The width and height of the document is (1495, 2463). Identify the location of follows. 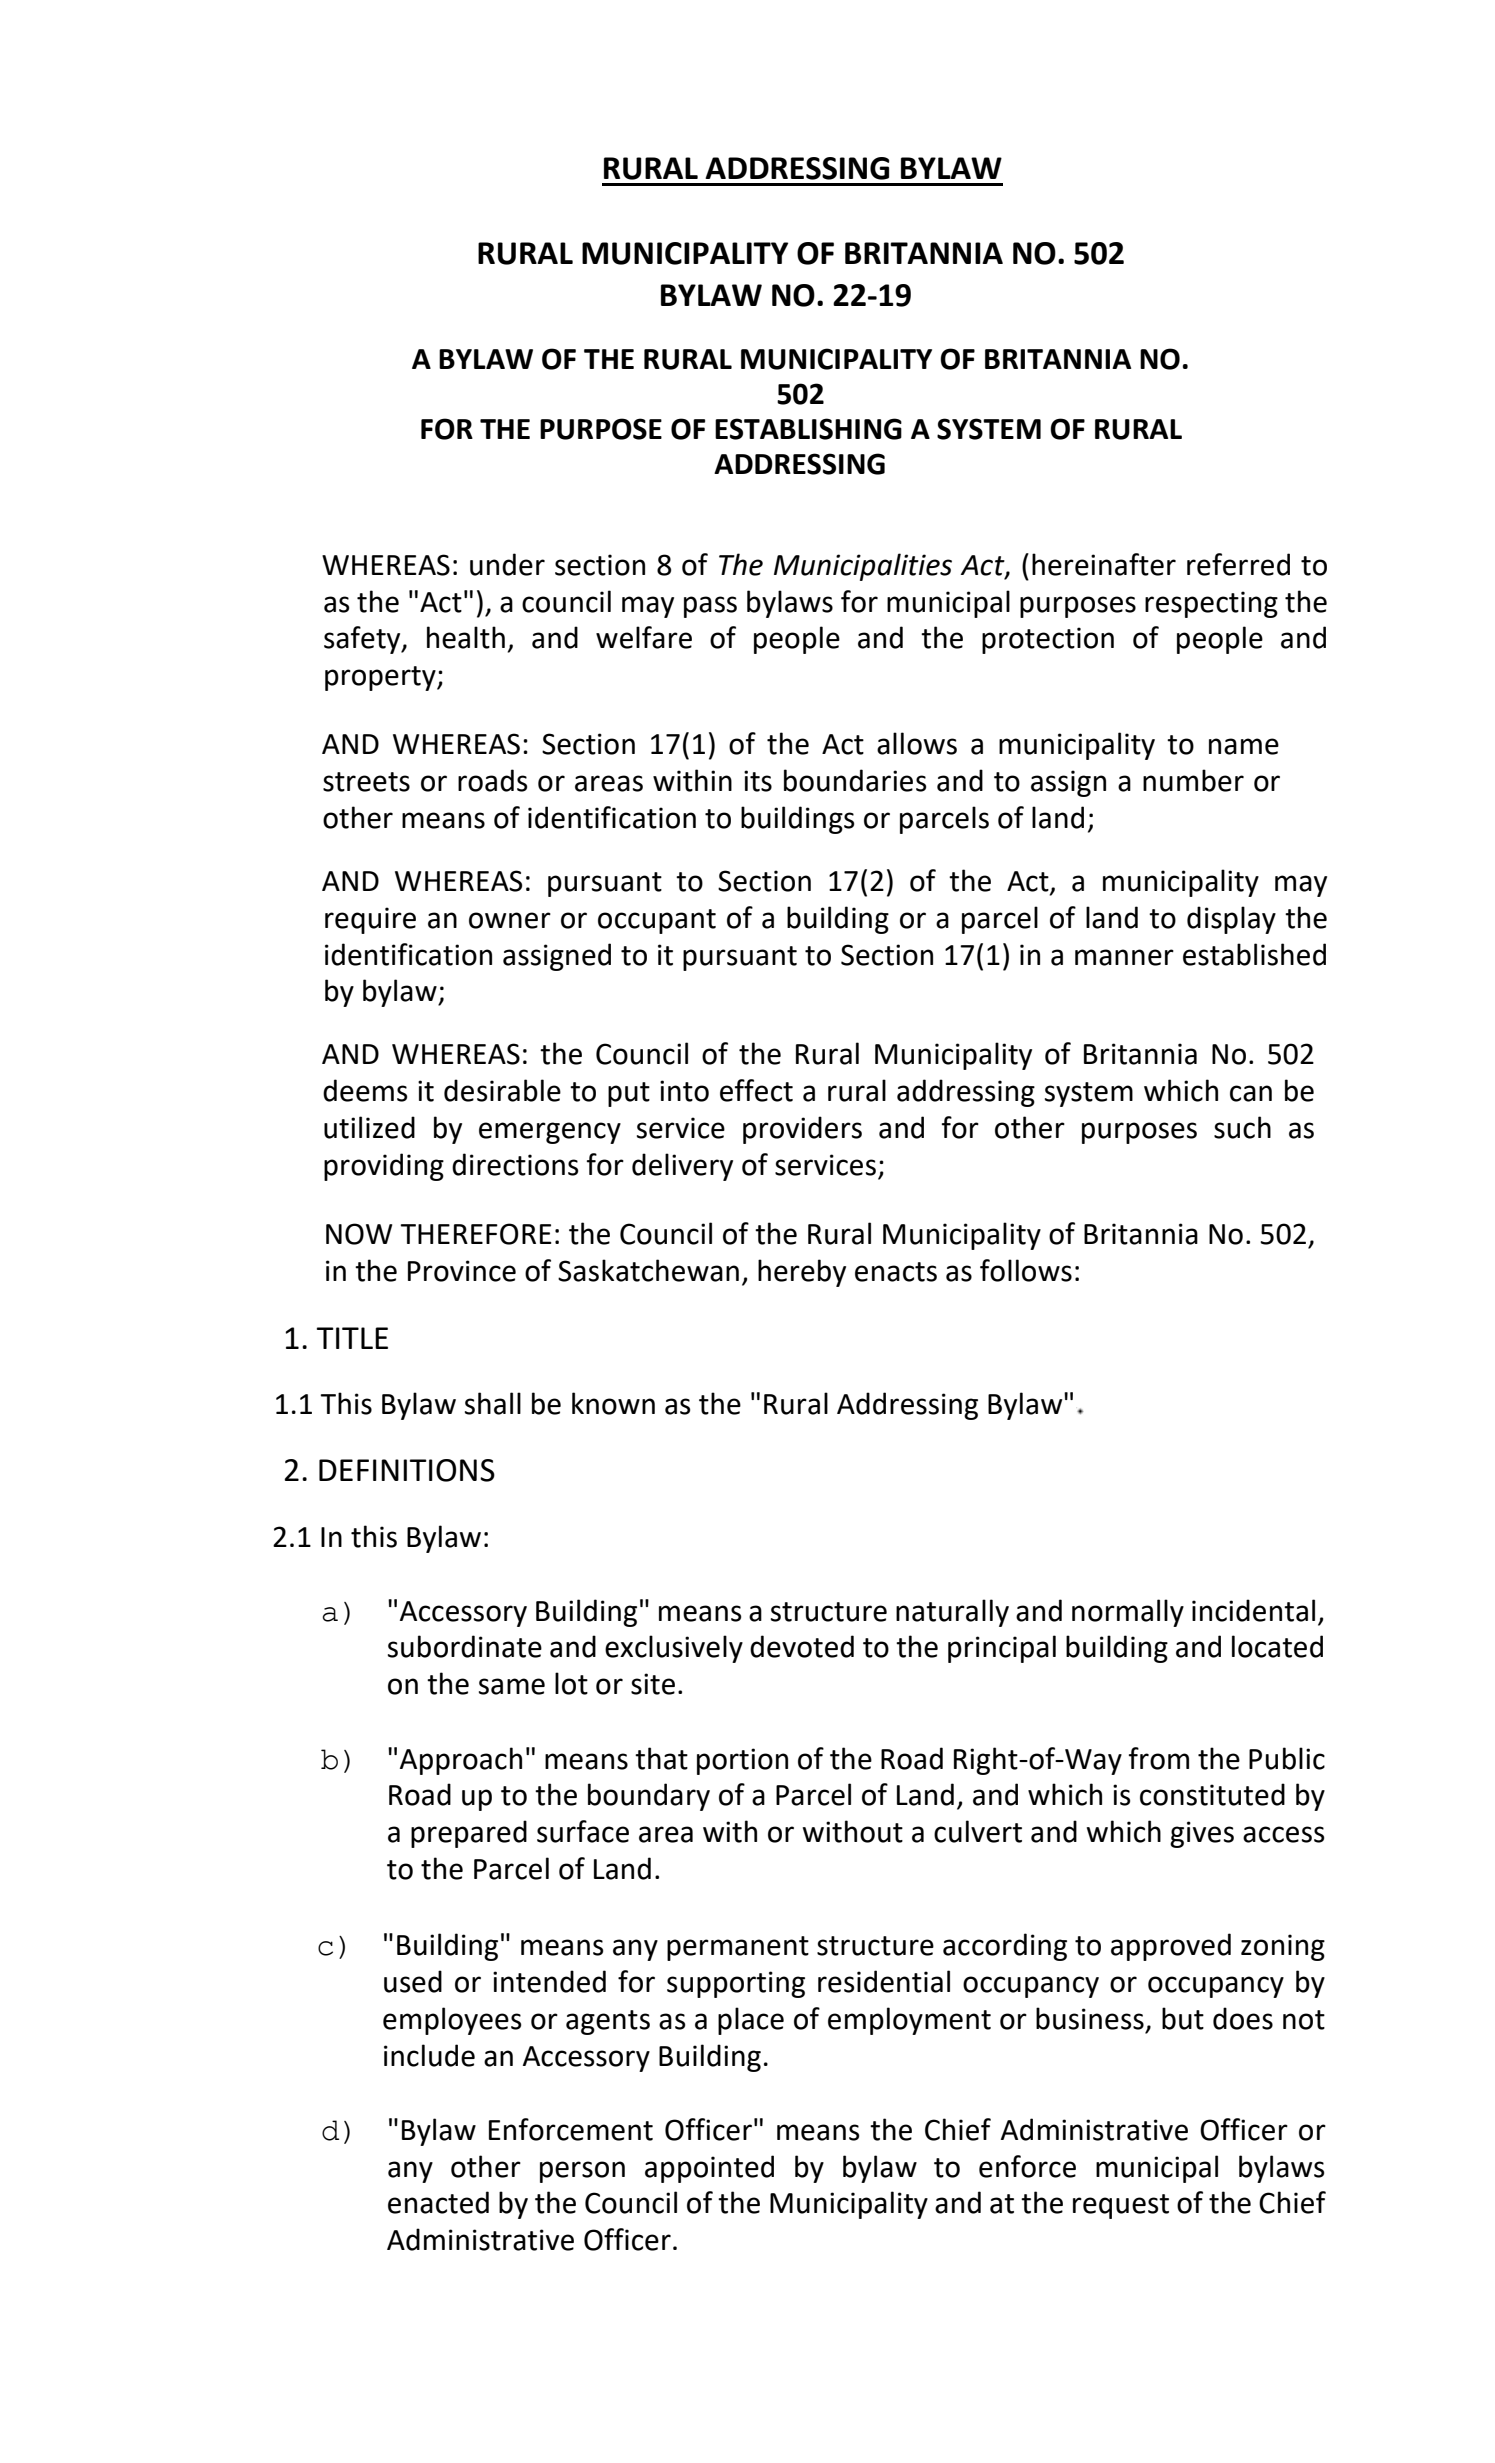
(1026, 1270).
